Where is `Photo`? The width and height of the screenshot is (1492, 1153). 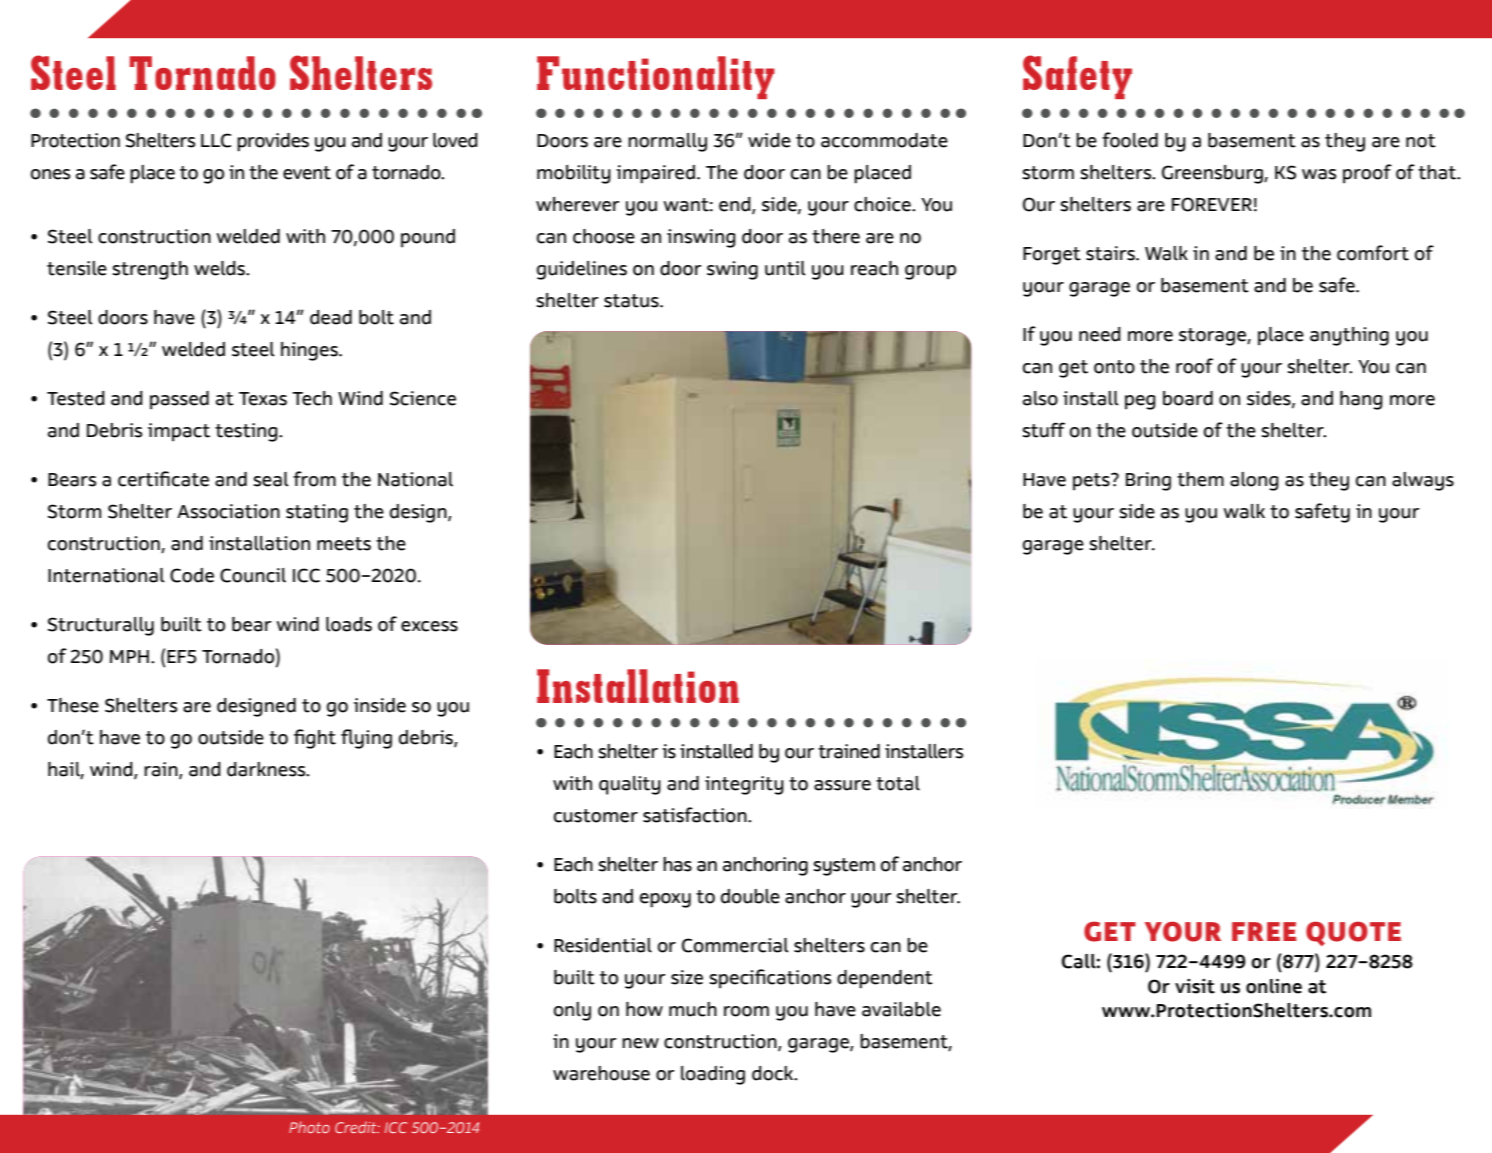
Photo is located at coordinates (309, 1127).
